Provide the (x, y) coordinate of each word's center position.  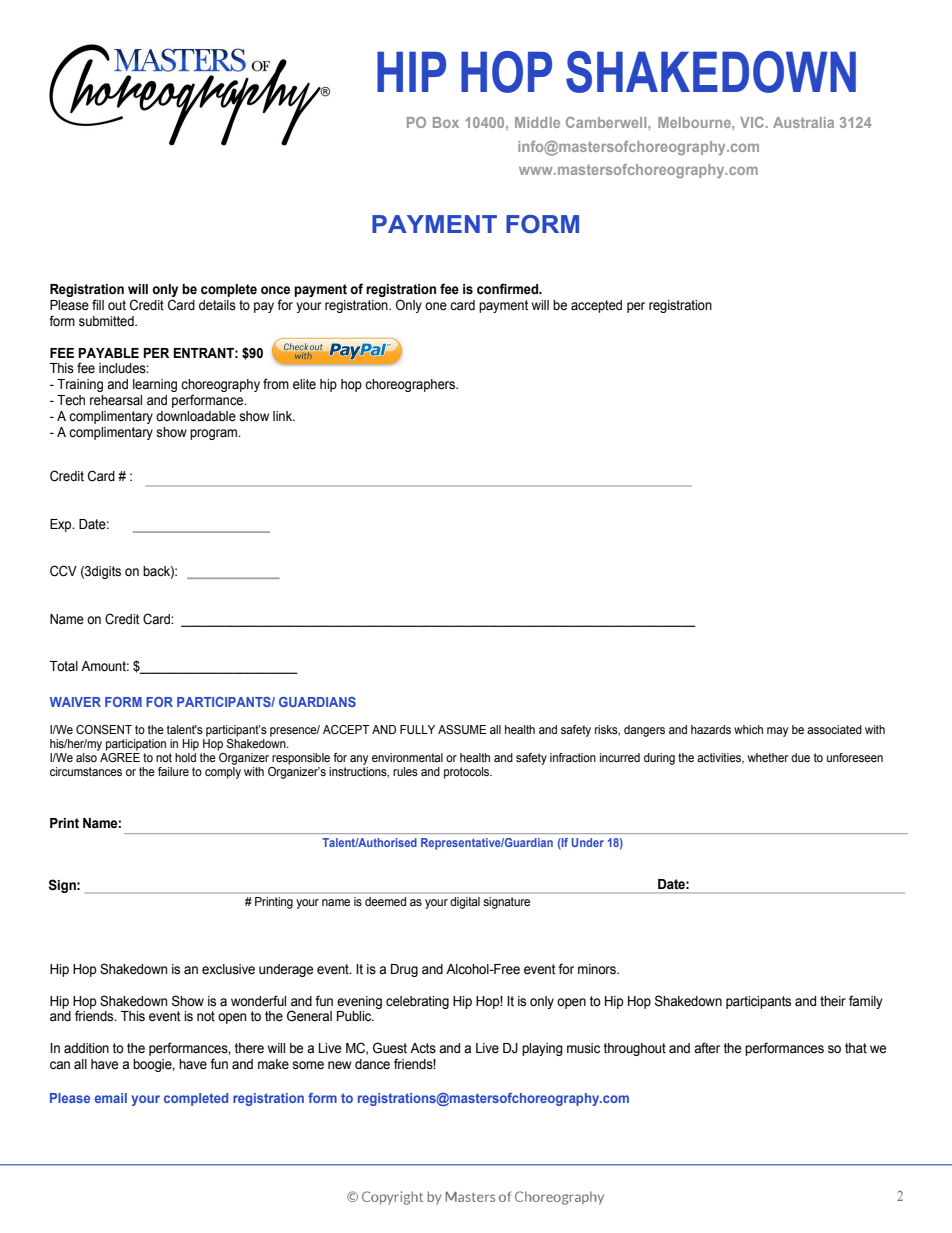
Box (446, 122)
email (111, 1098)
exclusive (228, 969)
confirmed (509, 289)
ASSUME (462, 730)
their (833, 1001)
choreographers (411, 385)
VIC (752, 122)
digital (465, 903)
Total (64, 666)
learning (155, 385)
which (748, 729)
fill (98, 304)
